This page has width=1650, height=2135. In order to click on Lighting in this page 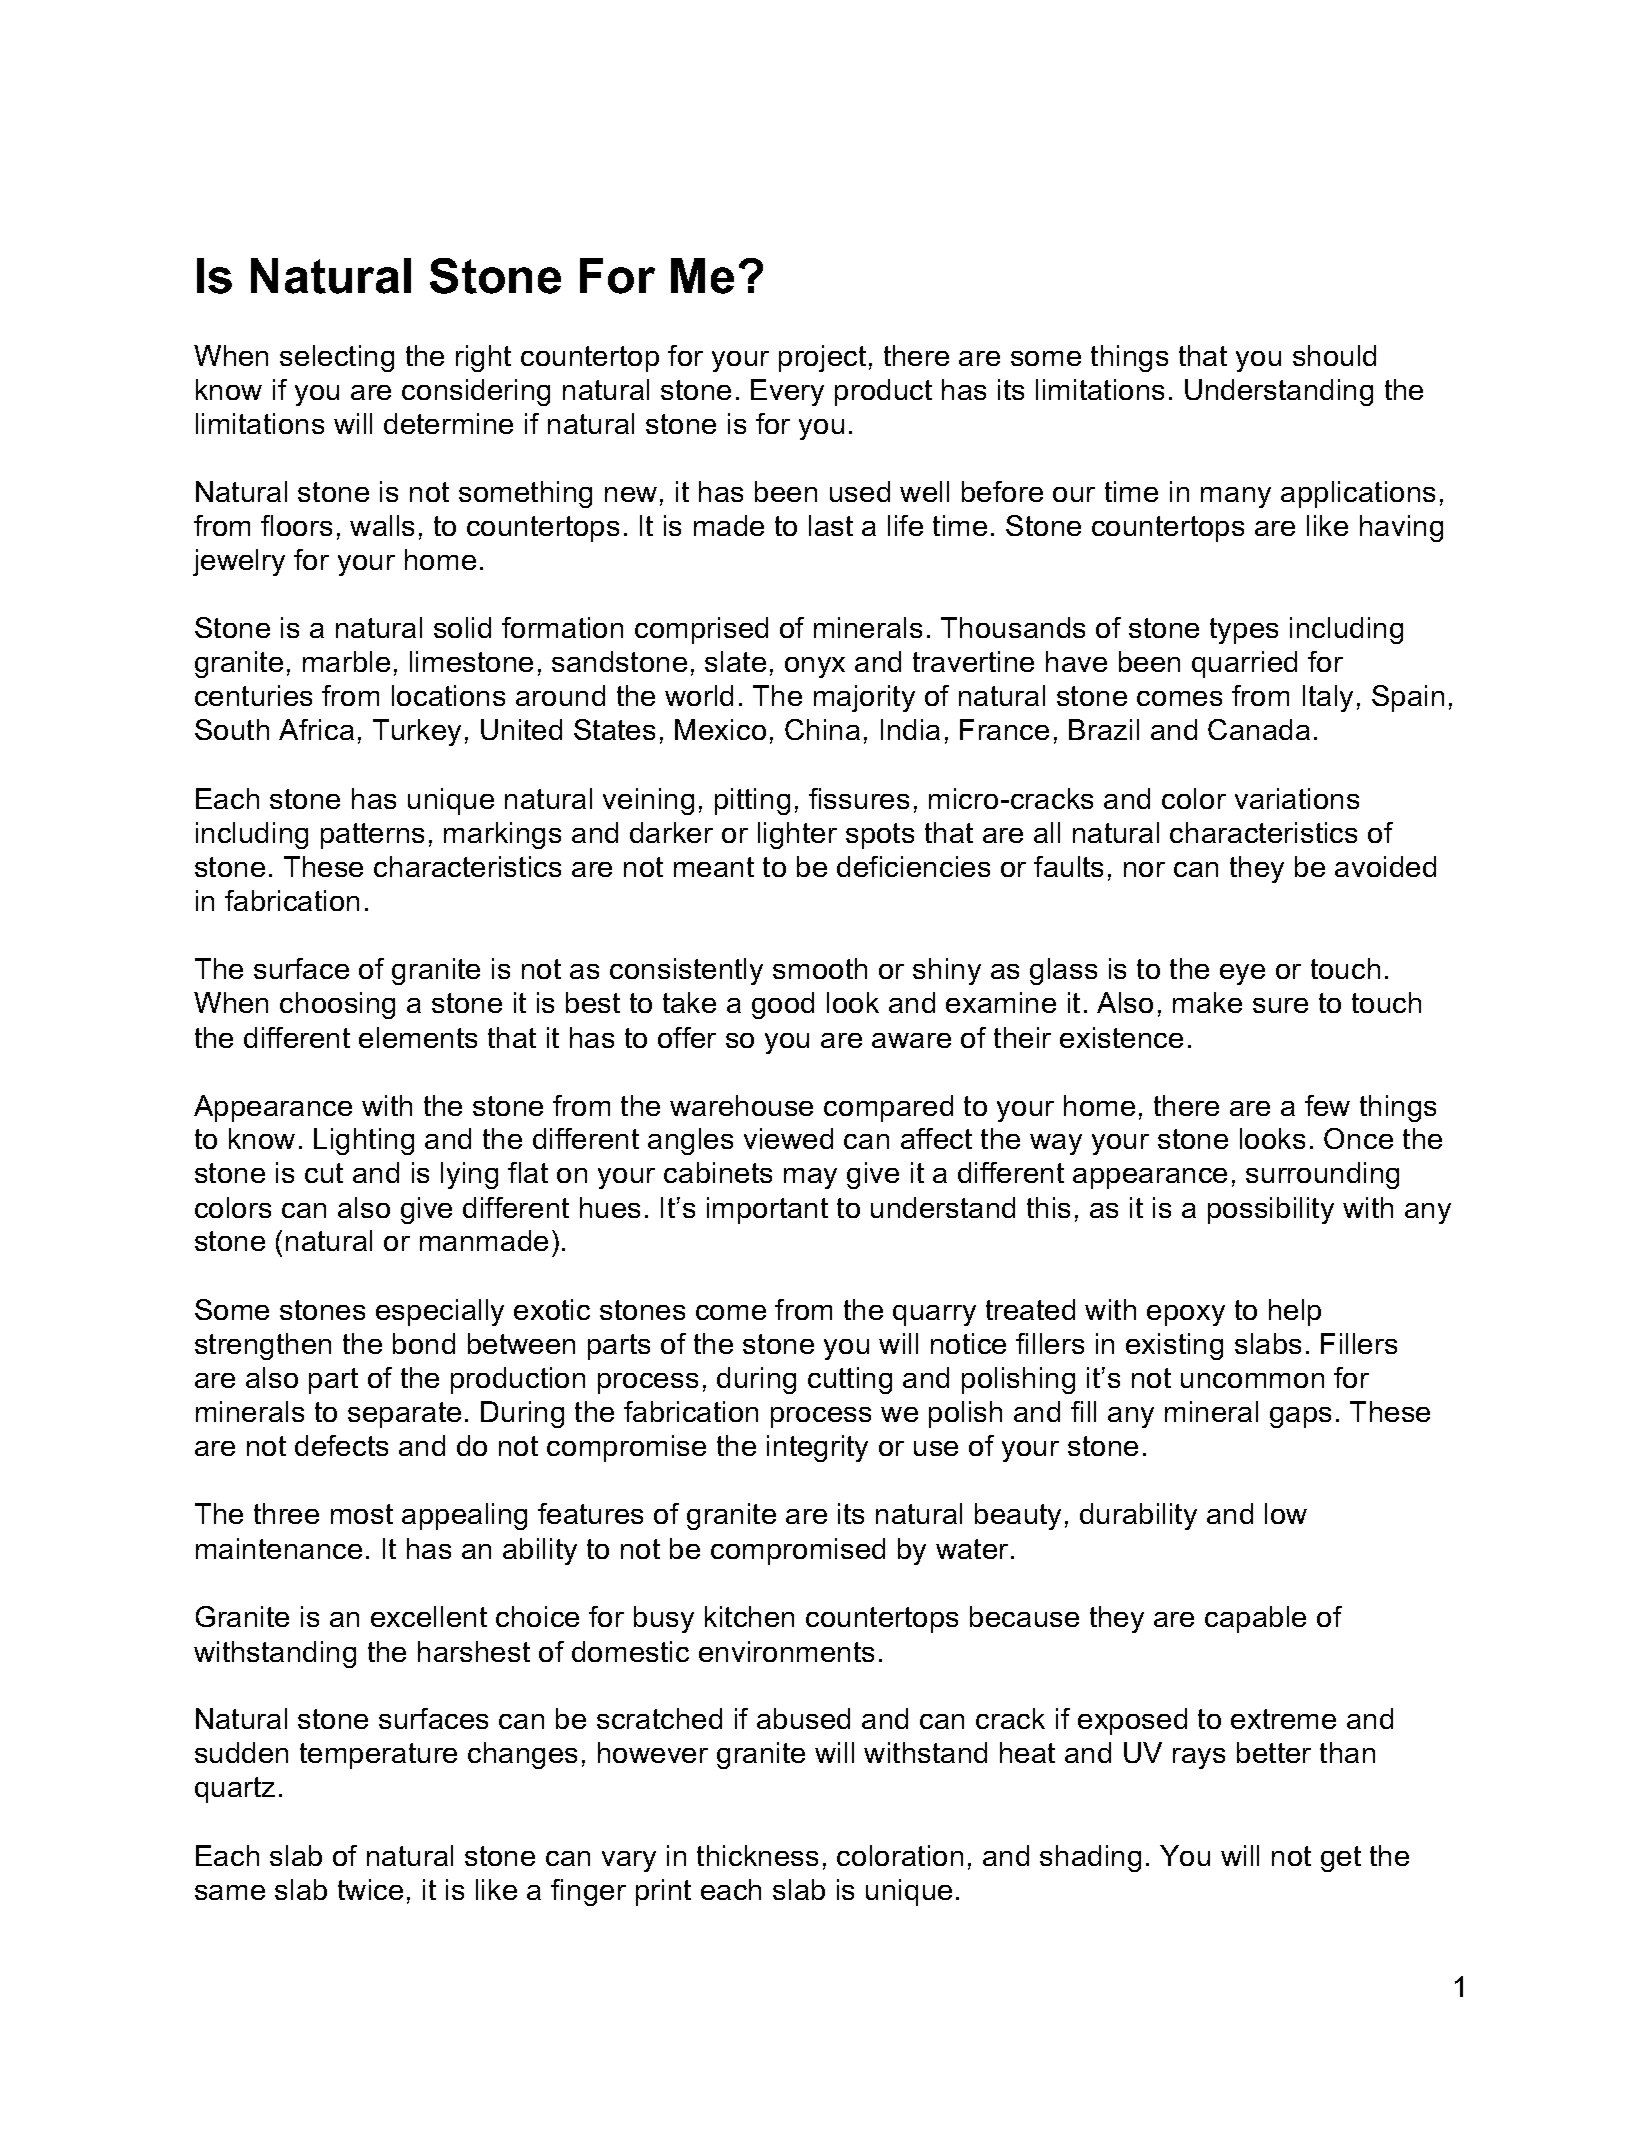, I will do `click(364, 1141)`.
